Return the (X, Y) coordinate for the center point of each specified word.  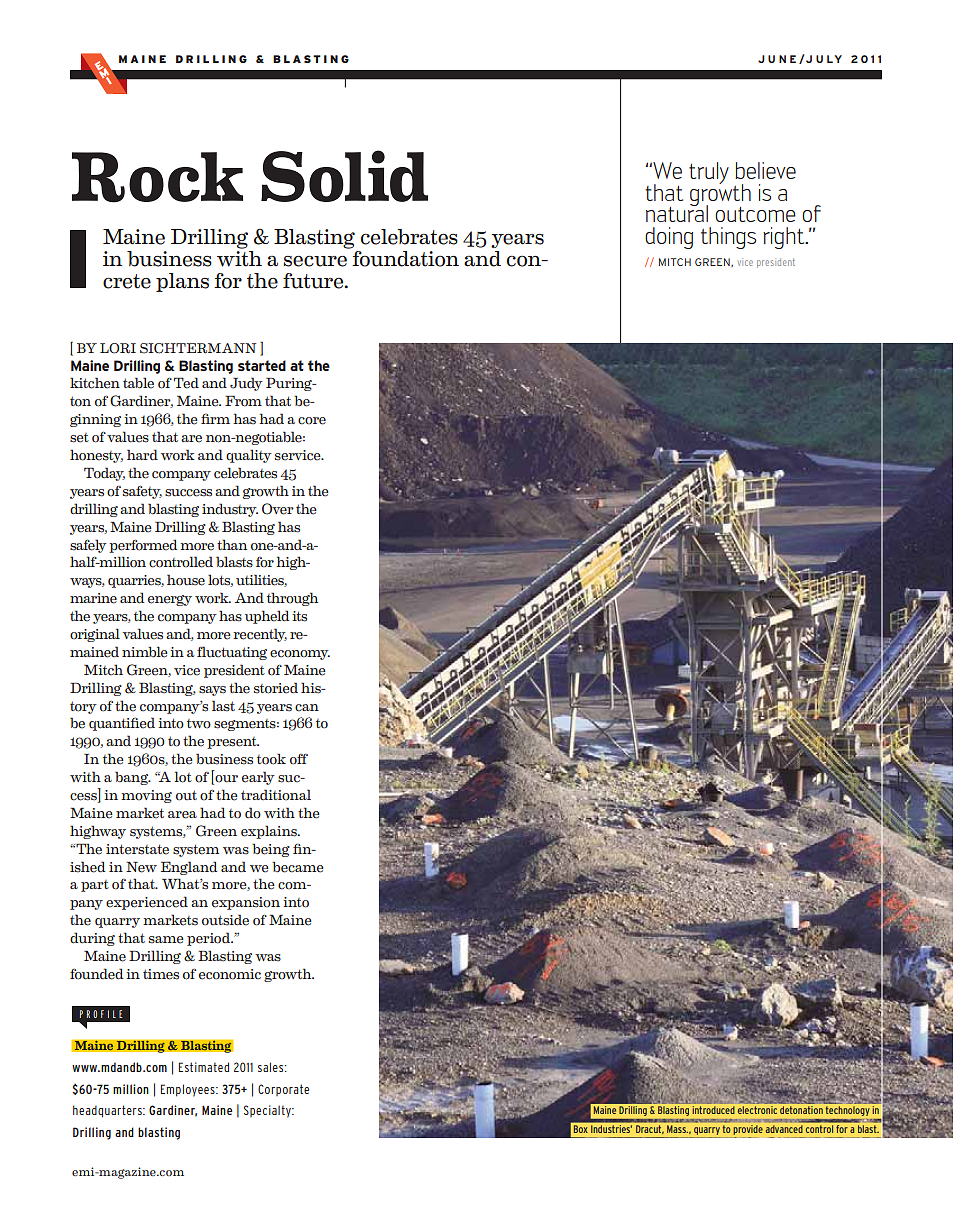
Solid (344, 176)
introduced (713, 1110)
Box (580, 1129)
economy (300, 655)
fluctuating (232, 653)
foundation (404, 257)
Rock (157, 177)
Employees (189, 1090)
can (307, 708)
